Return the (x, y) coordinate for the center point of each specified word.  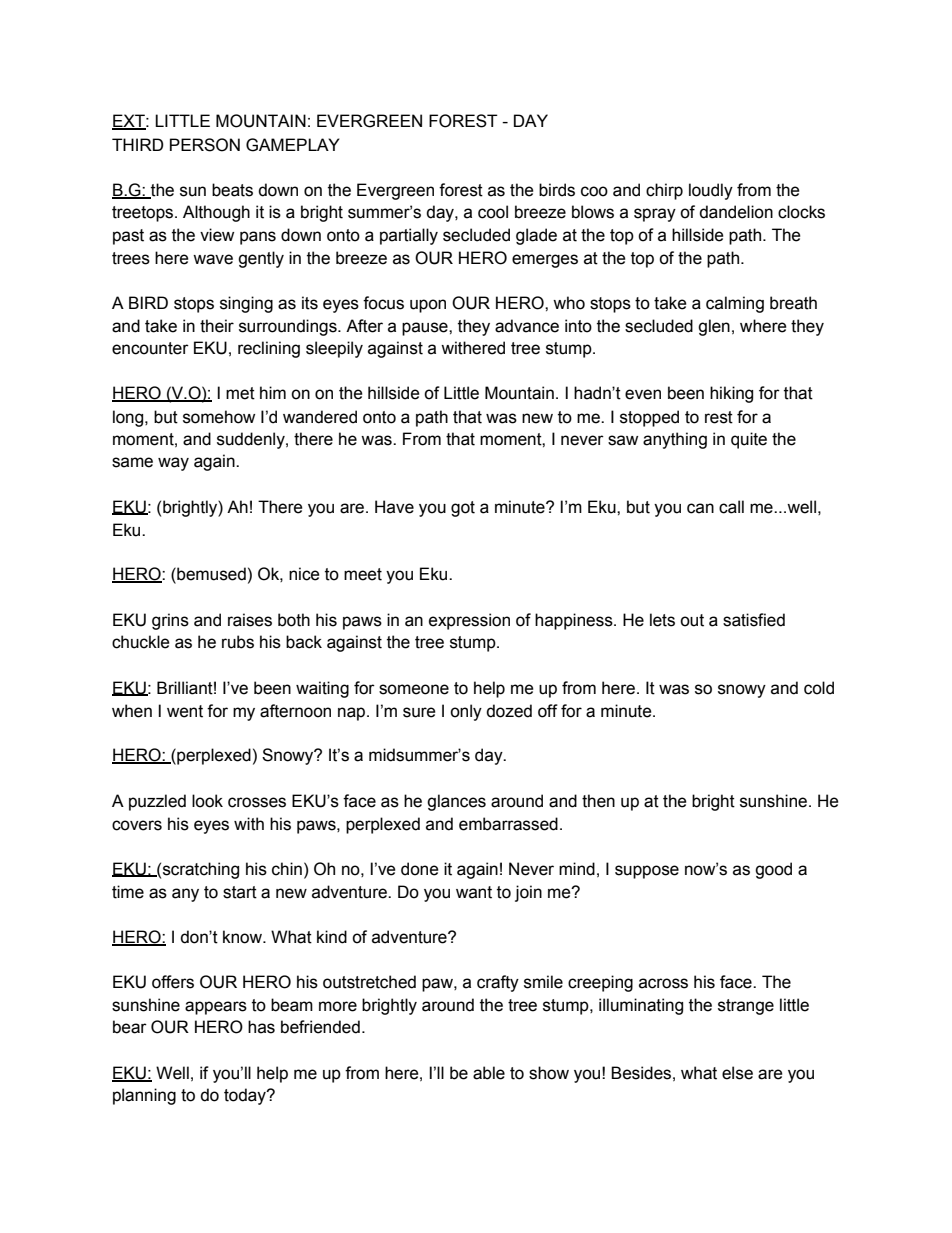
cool (493, 212)
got (463, 509)
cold (819, 688)
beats (232, 190)
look (207, 801)
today (246, 1096)
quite (749, 440)
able (489, 1073)
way (173, 464)
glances (456, 802)
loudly (711, 191)
